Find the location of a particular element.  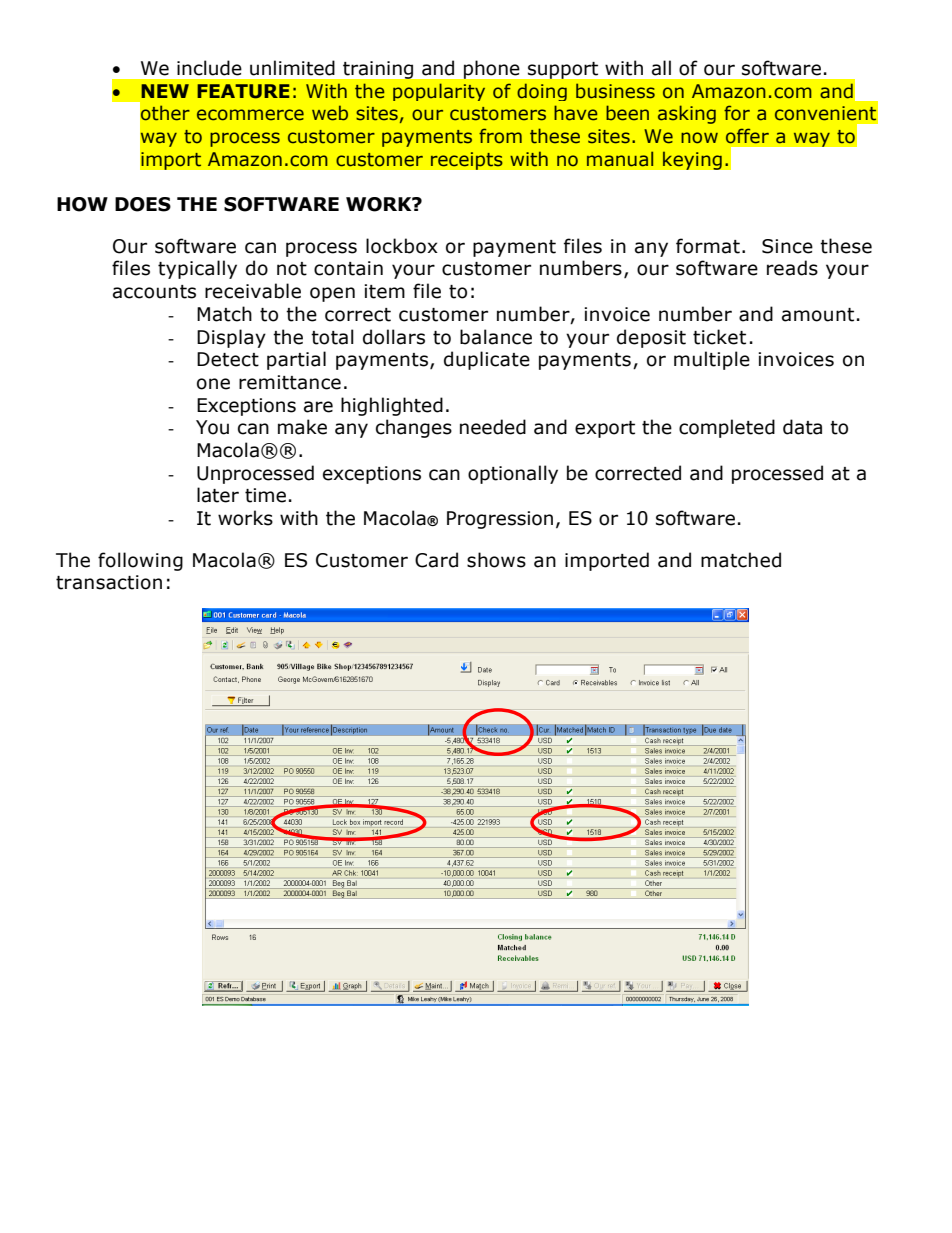

Display is located at coordinates (231, 338).
